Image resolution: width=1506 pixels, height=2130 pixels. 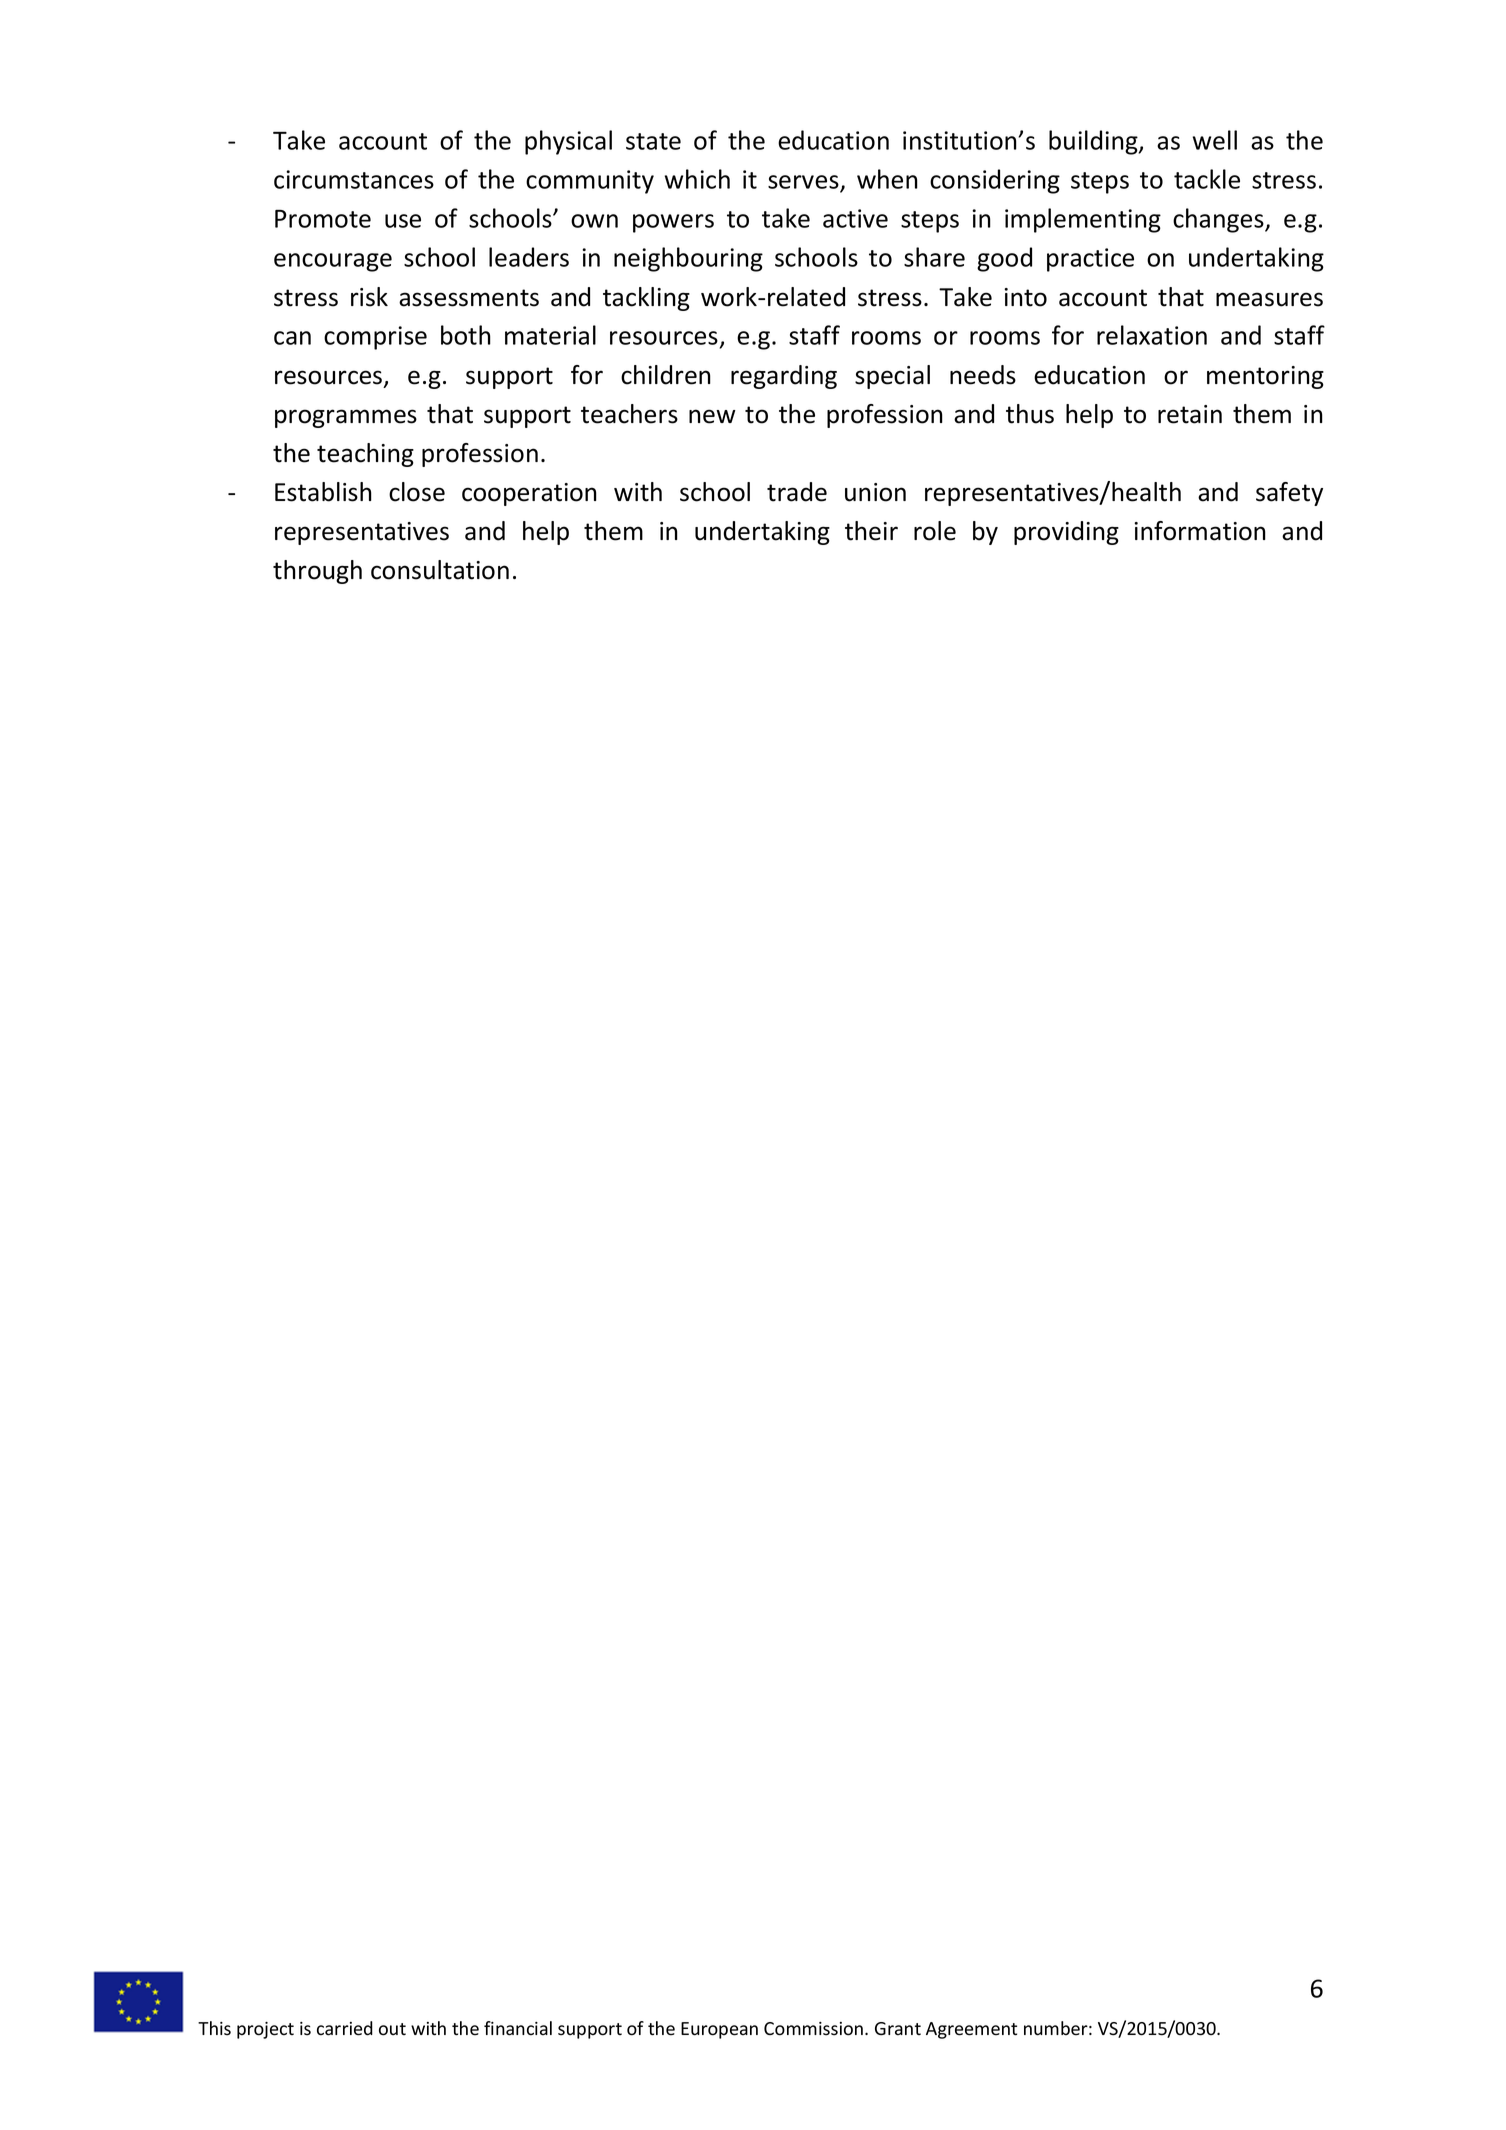 I want to click on their, so click(x=871, y=531).
